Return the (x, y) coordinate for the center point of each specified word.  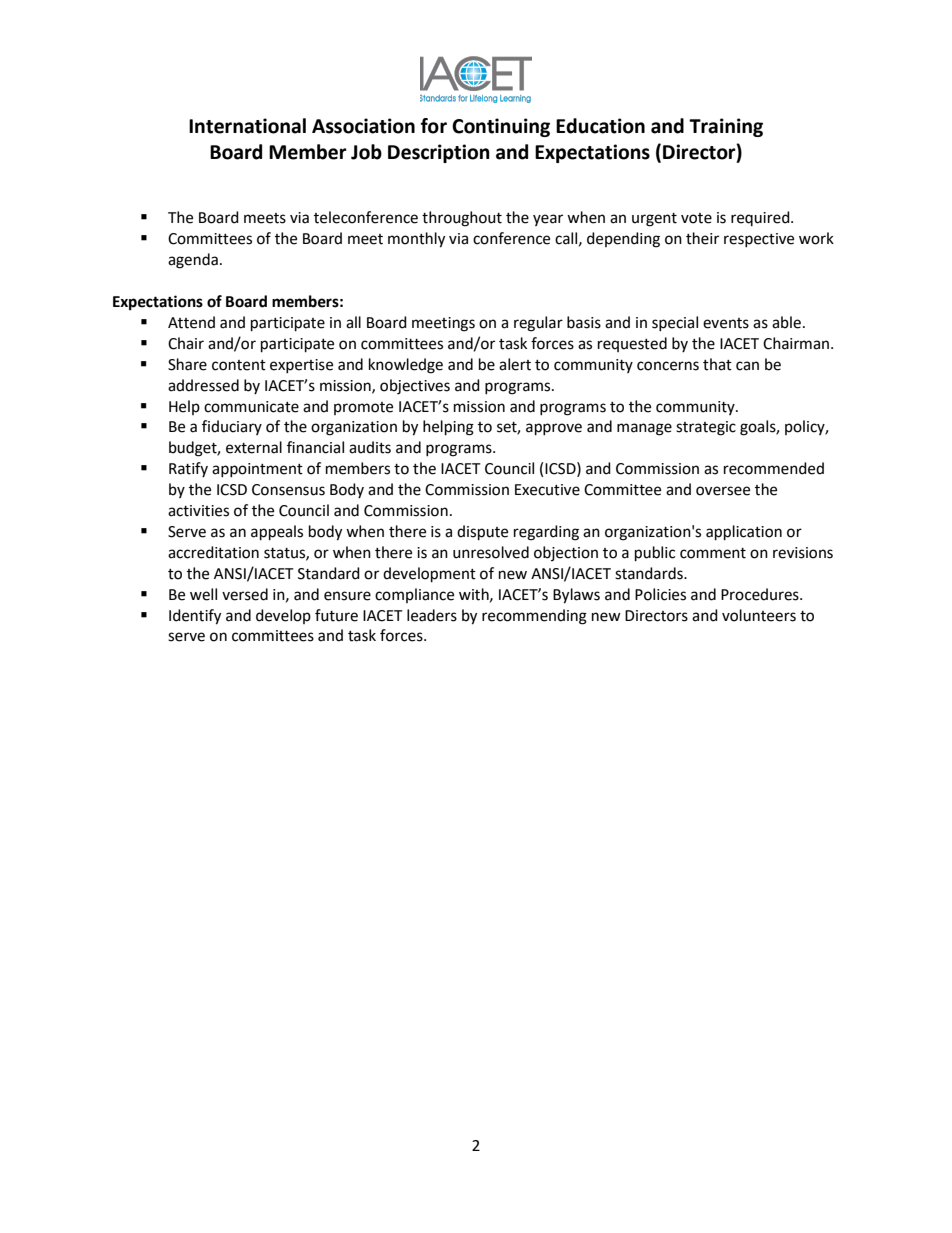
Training (726, 127)
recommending (534, 617)
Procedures (761, 594)
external (254, 447)
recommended (774, 468)
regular (538, 324)
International (247, 126)
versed (245, 594)
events (726, 323)
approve (554, 429)
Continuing (501, 127)
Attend (191, 322)
